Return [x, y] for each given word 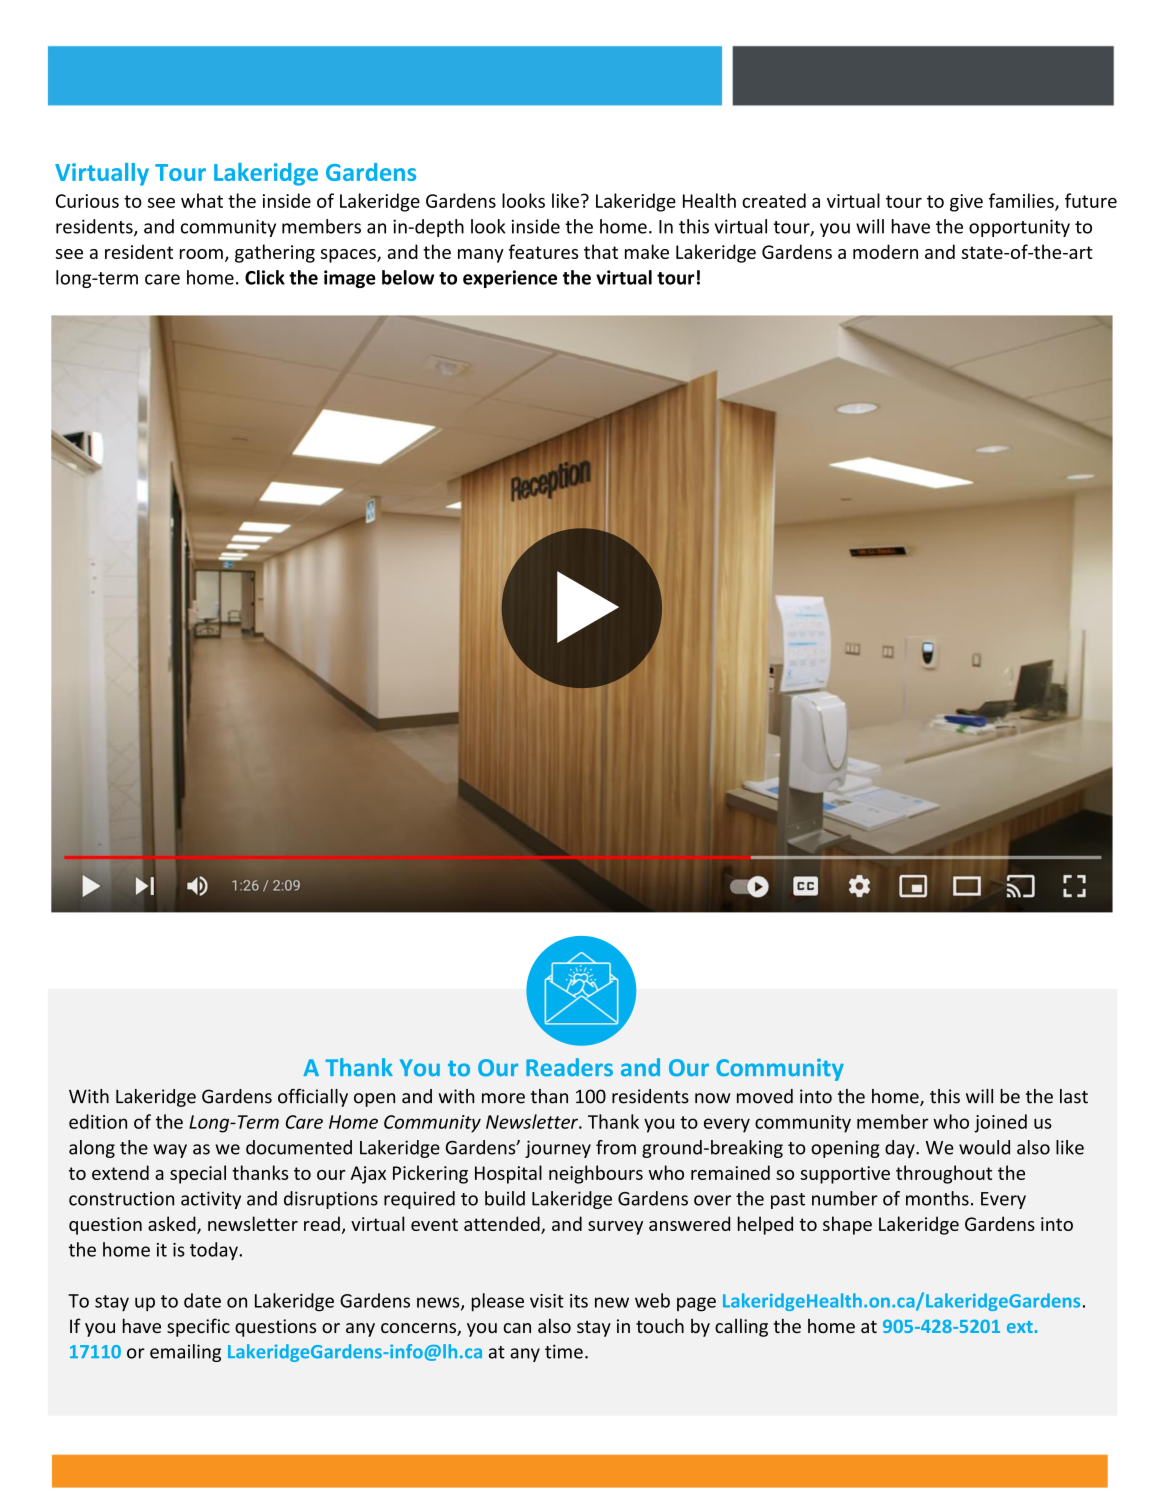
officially [313, 1098]
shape [847, 1225]
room [201, 254]
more [503, 1098]
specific [198, 1327]
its [579, 1301]
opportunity [1019, 228]
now [713, 1098]
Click [265, 277]
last [1074, 1096]
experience [510, 279]
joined [1000, 1123]
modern [885, 251]
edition [98, 1121]
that [601, 251]
